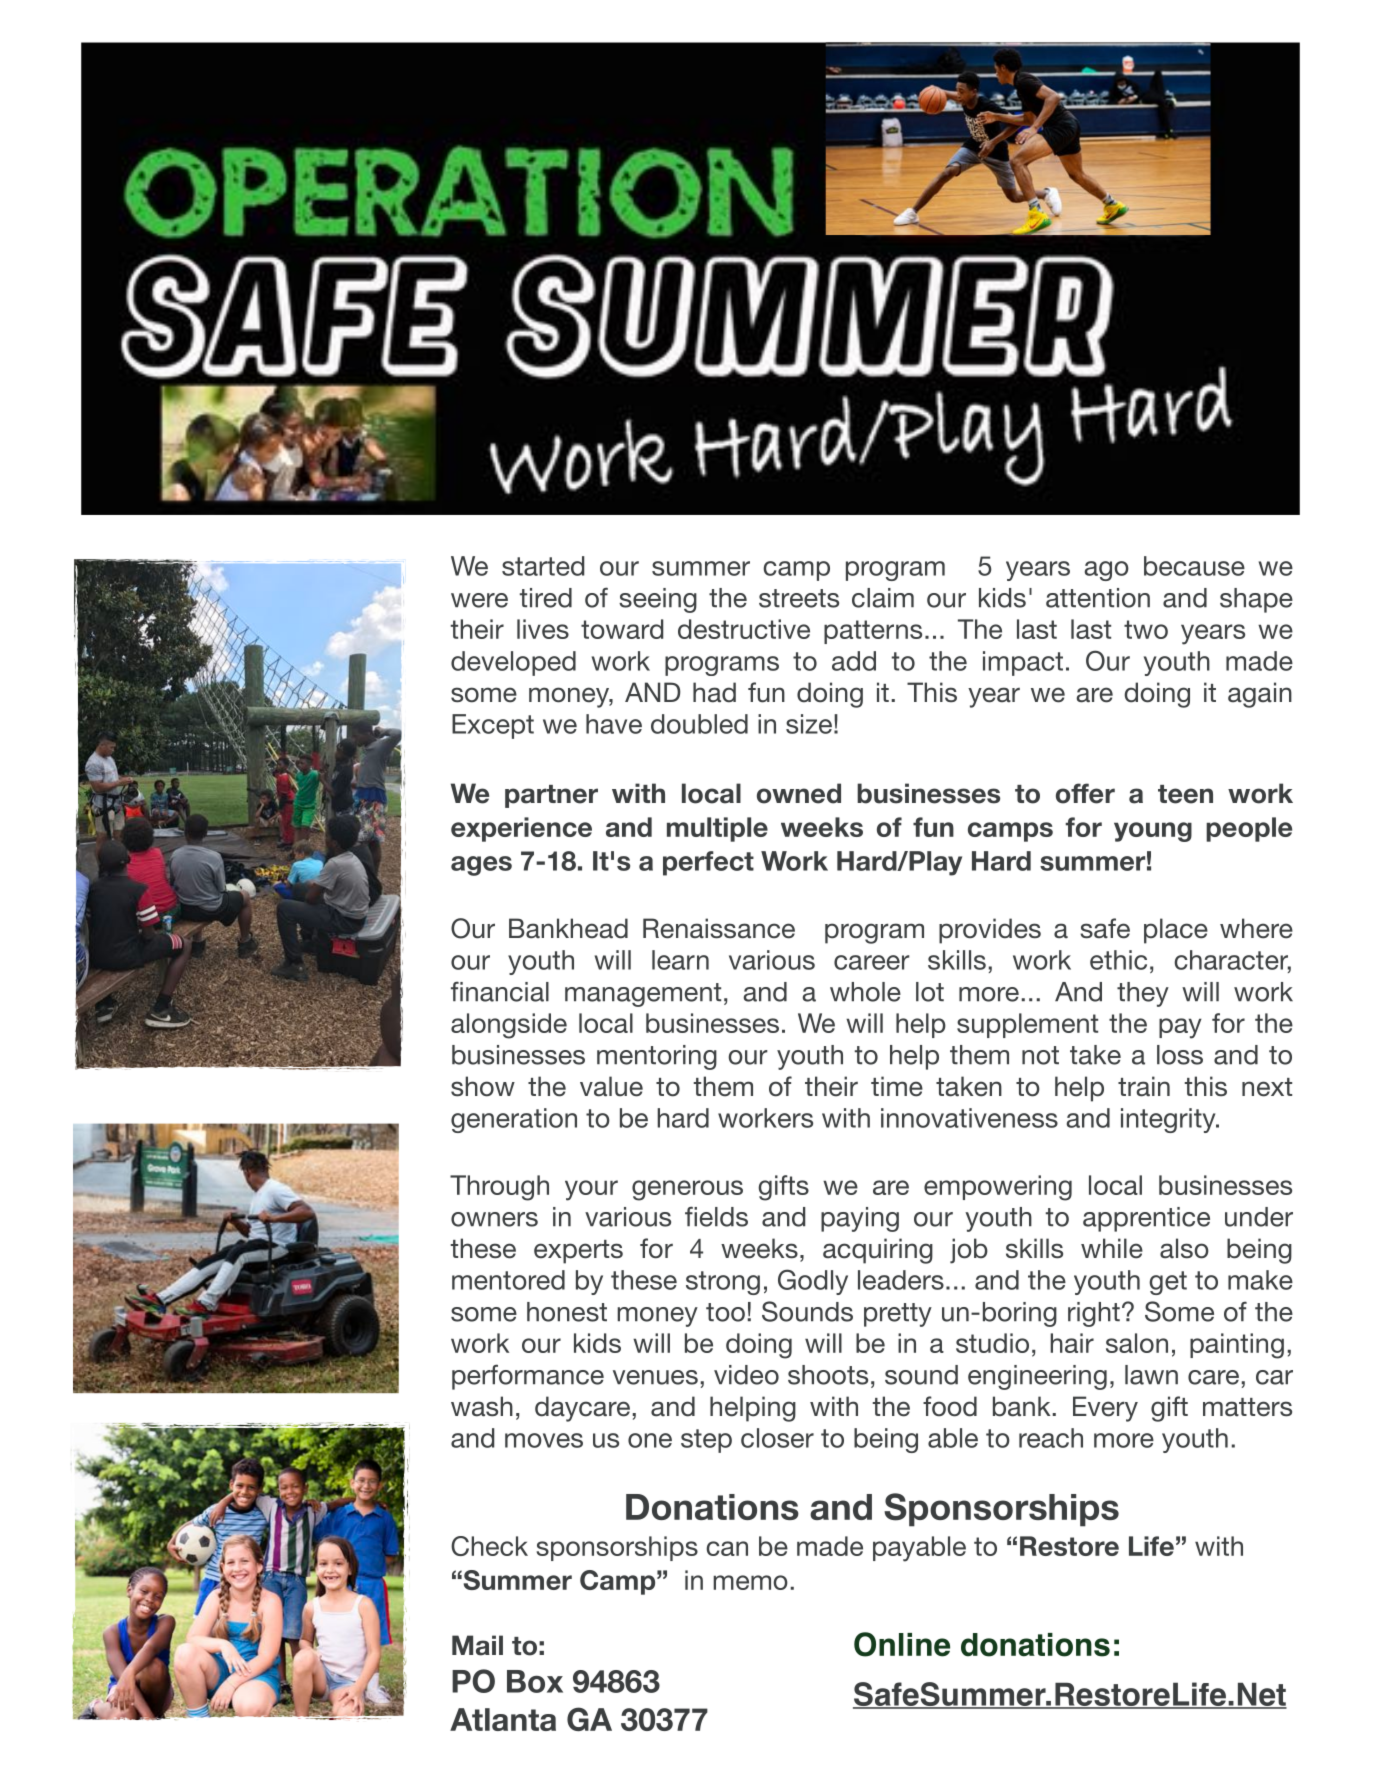 This screenshot has height=1788, width=1381. I want to click on Box, so click(535, 1681).
